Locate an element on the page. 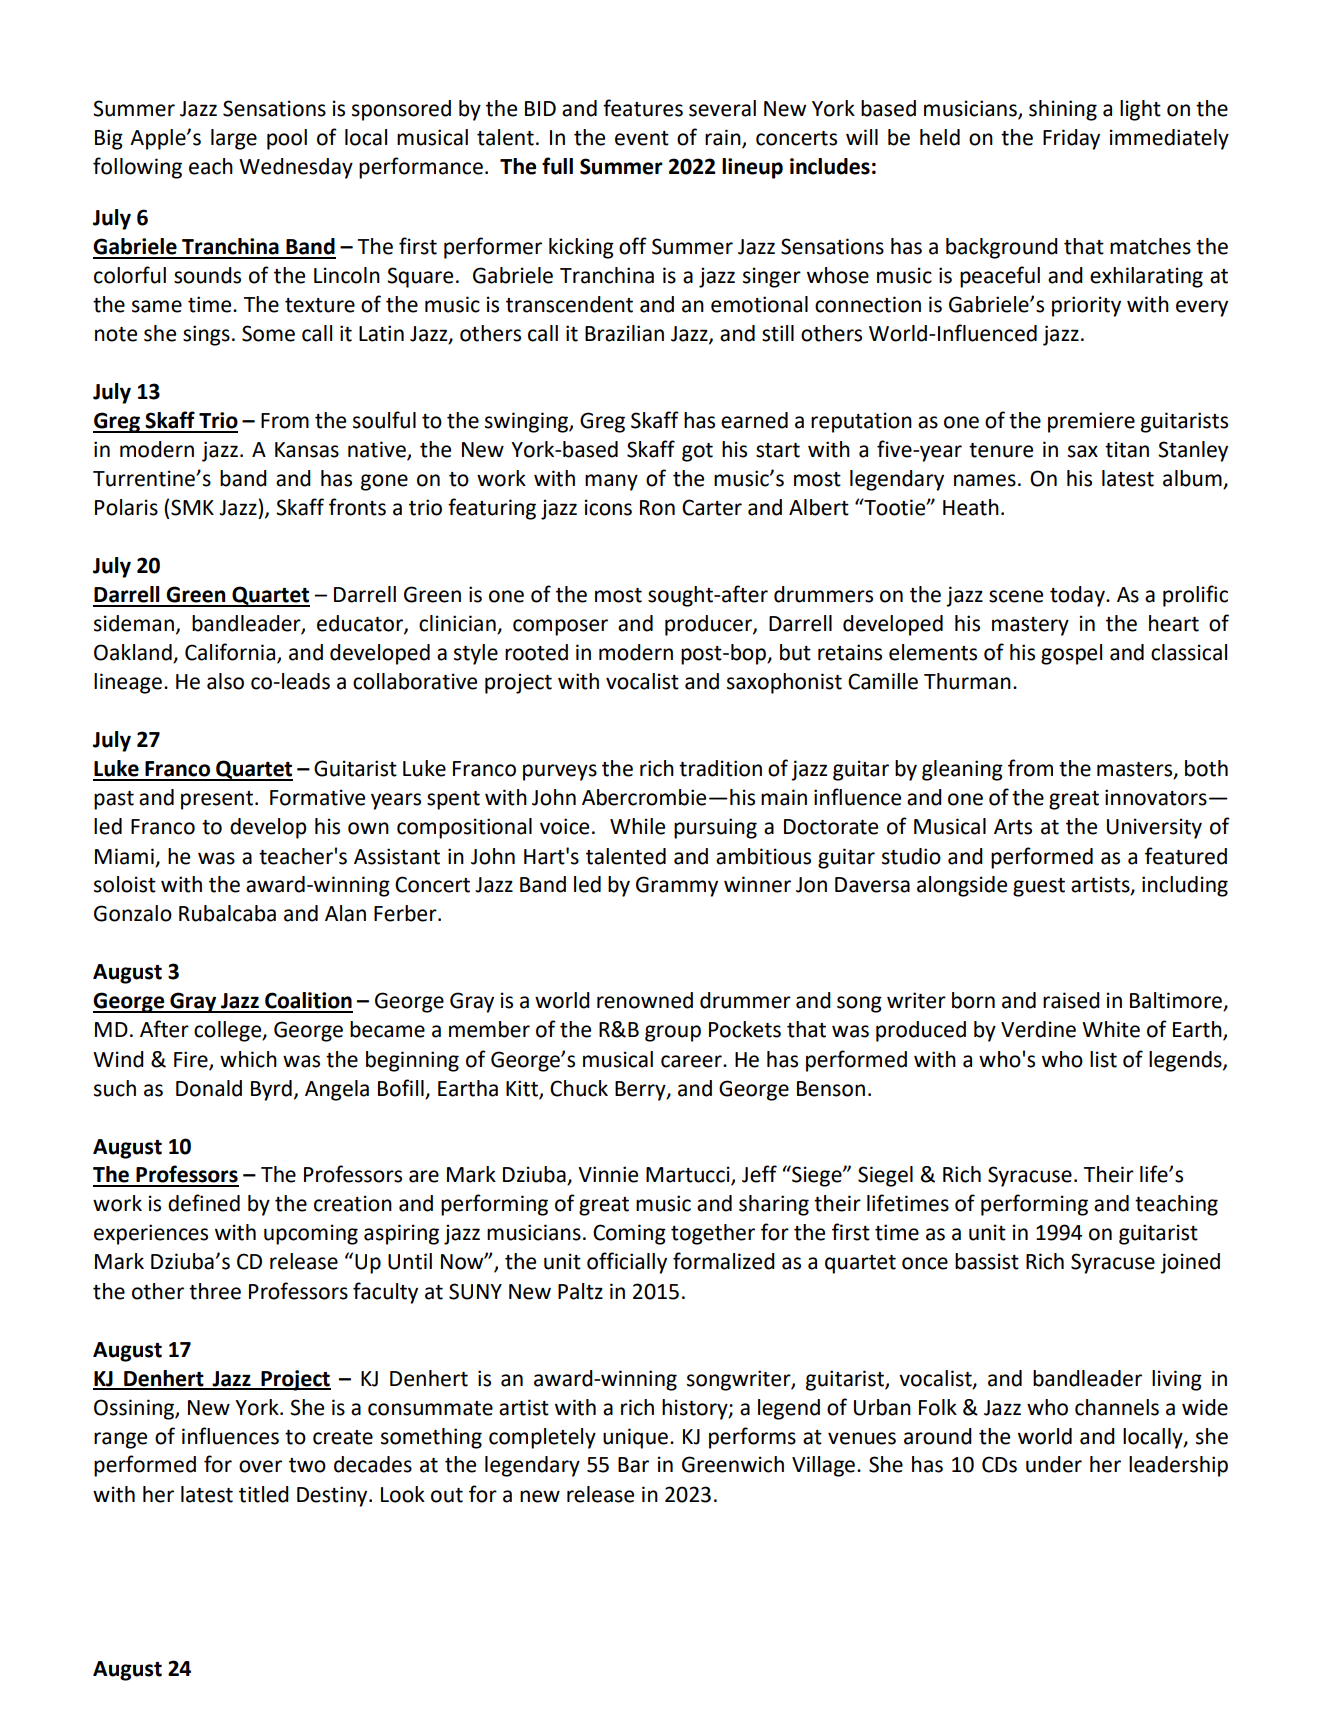 This document has height=1711, width=1322. Friday is located at coordinates (1071, 139).
